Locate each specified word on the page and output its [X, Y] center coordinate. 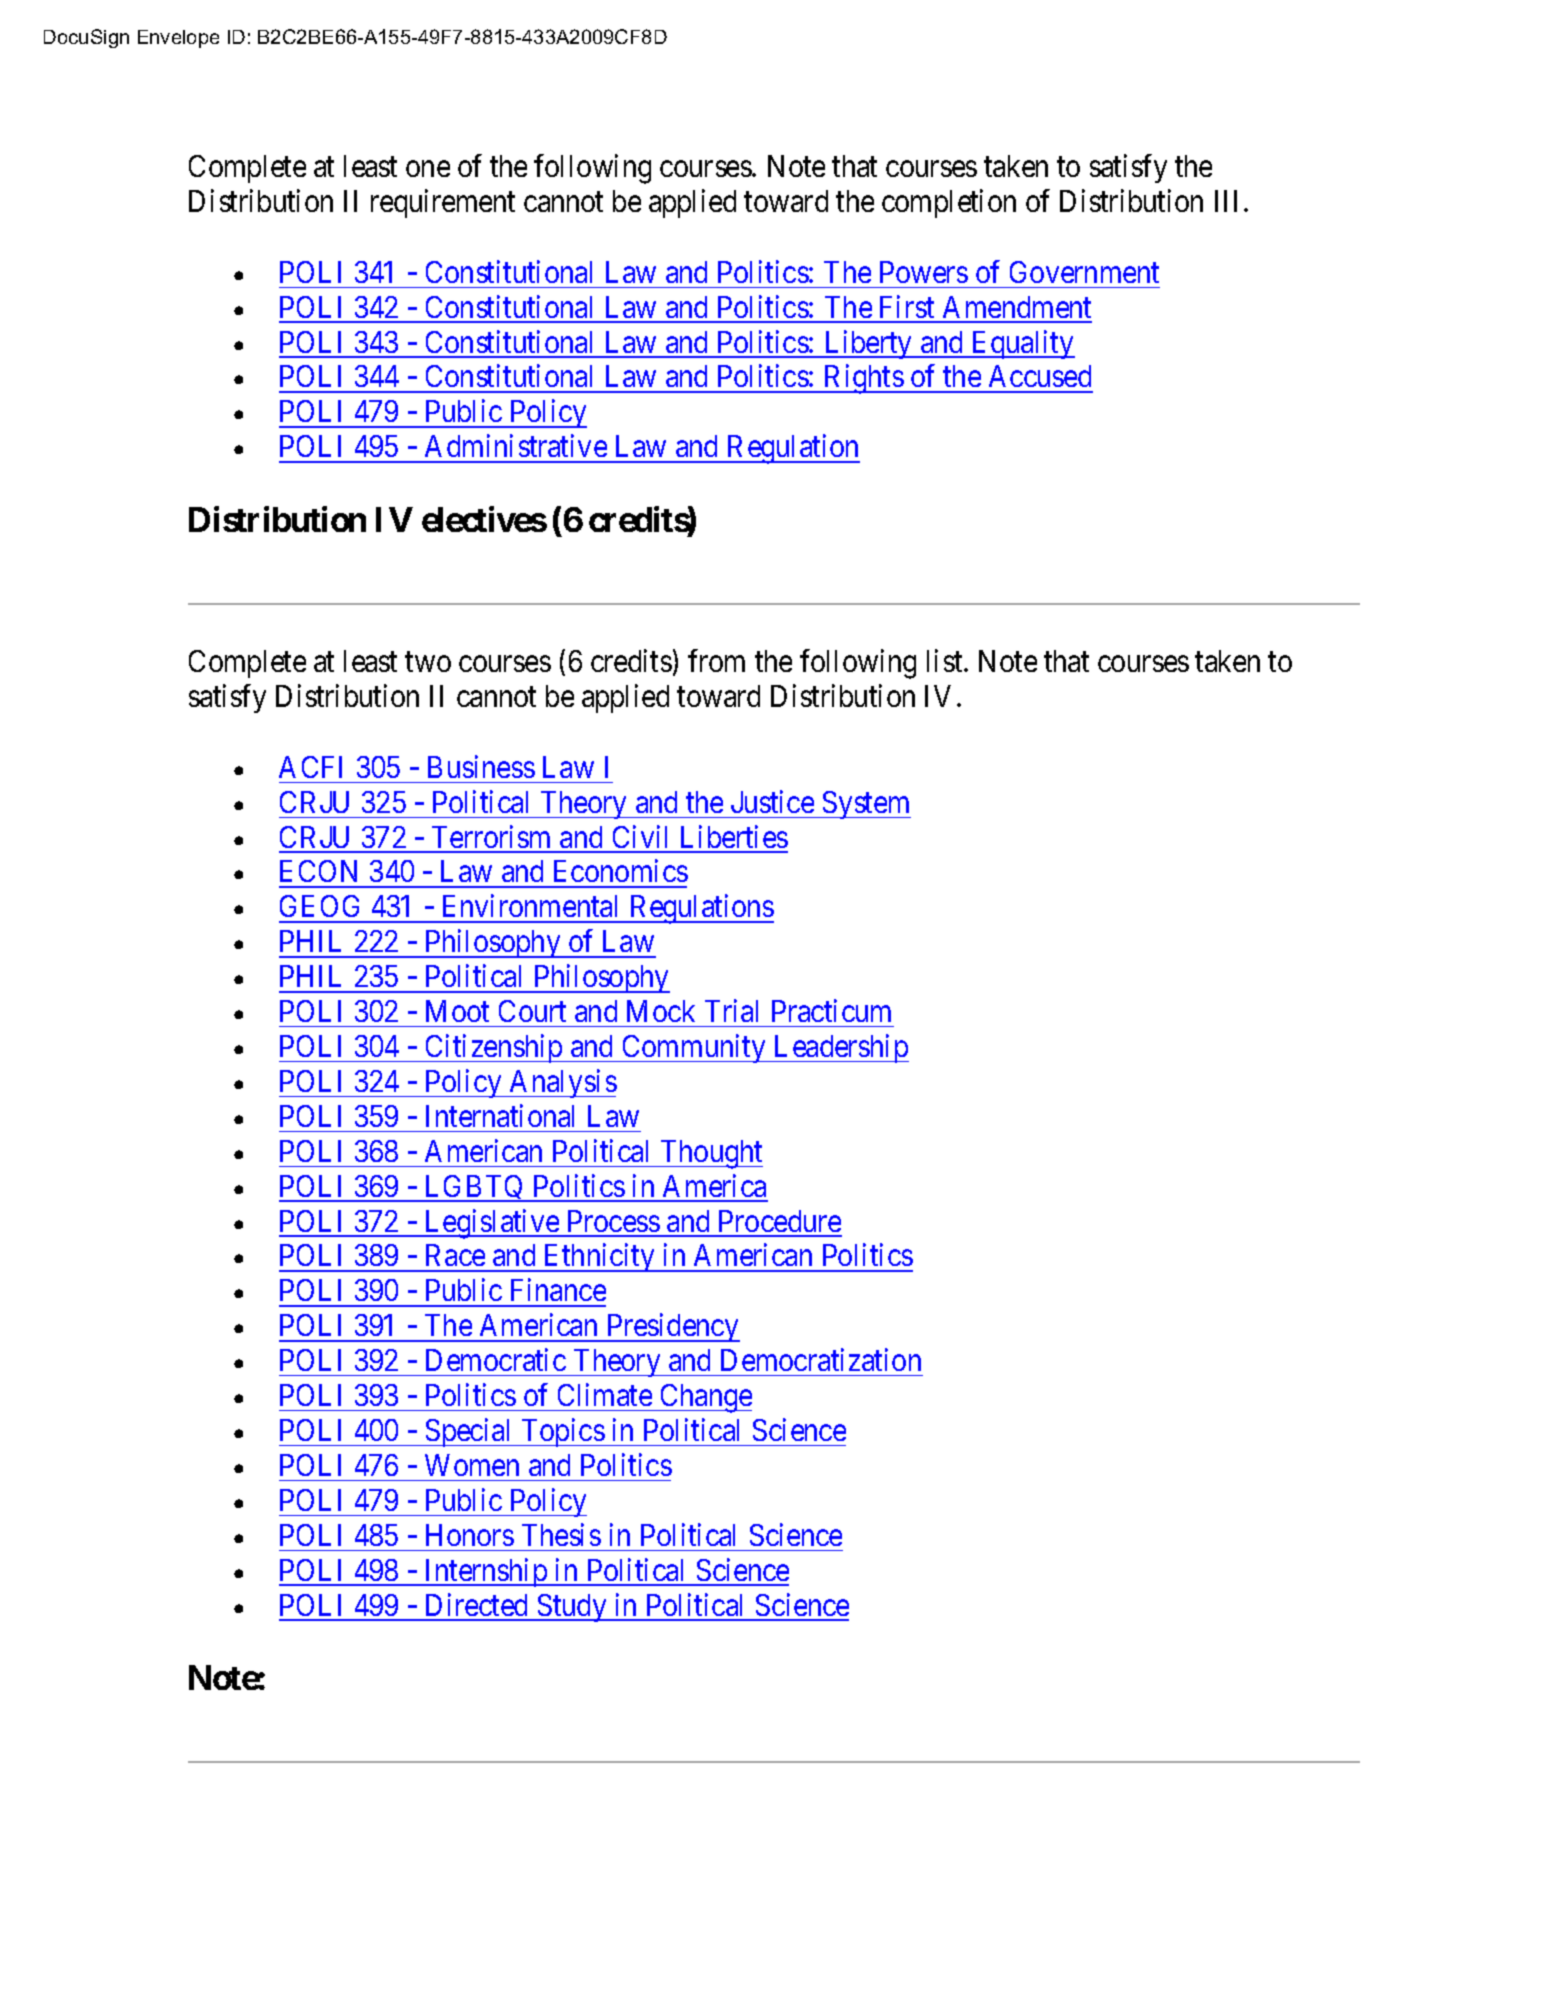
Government [1084, 272]
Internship [486, 1572]
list [946, 661]
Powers [924, 272]
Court [532, 1011]
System [865, 805]
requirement [443, 204]
